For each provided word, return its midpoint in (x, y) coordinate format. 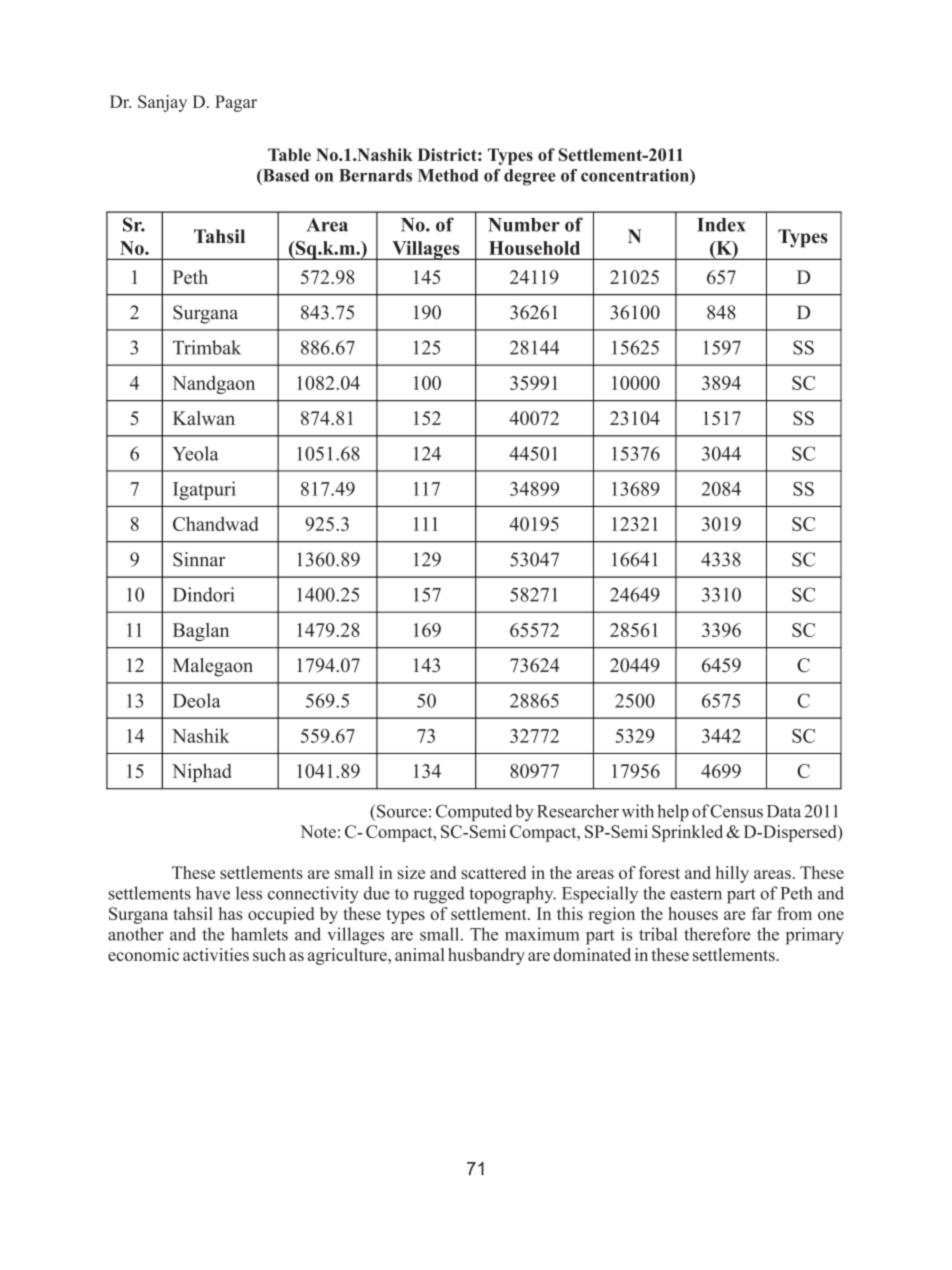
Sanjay (162, 103)
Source (401, 811)
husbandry (486, 956)
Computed (474, 813)
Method (448, 175)
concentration (636, 175)
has (231, 913)
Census (736, 811)
